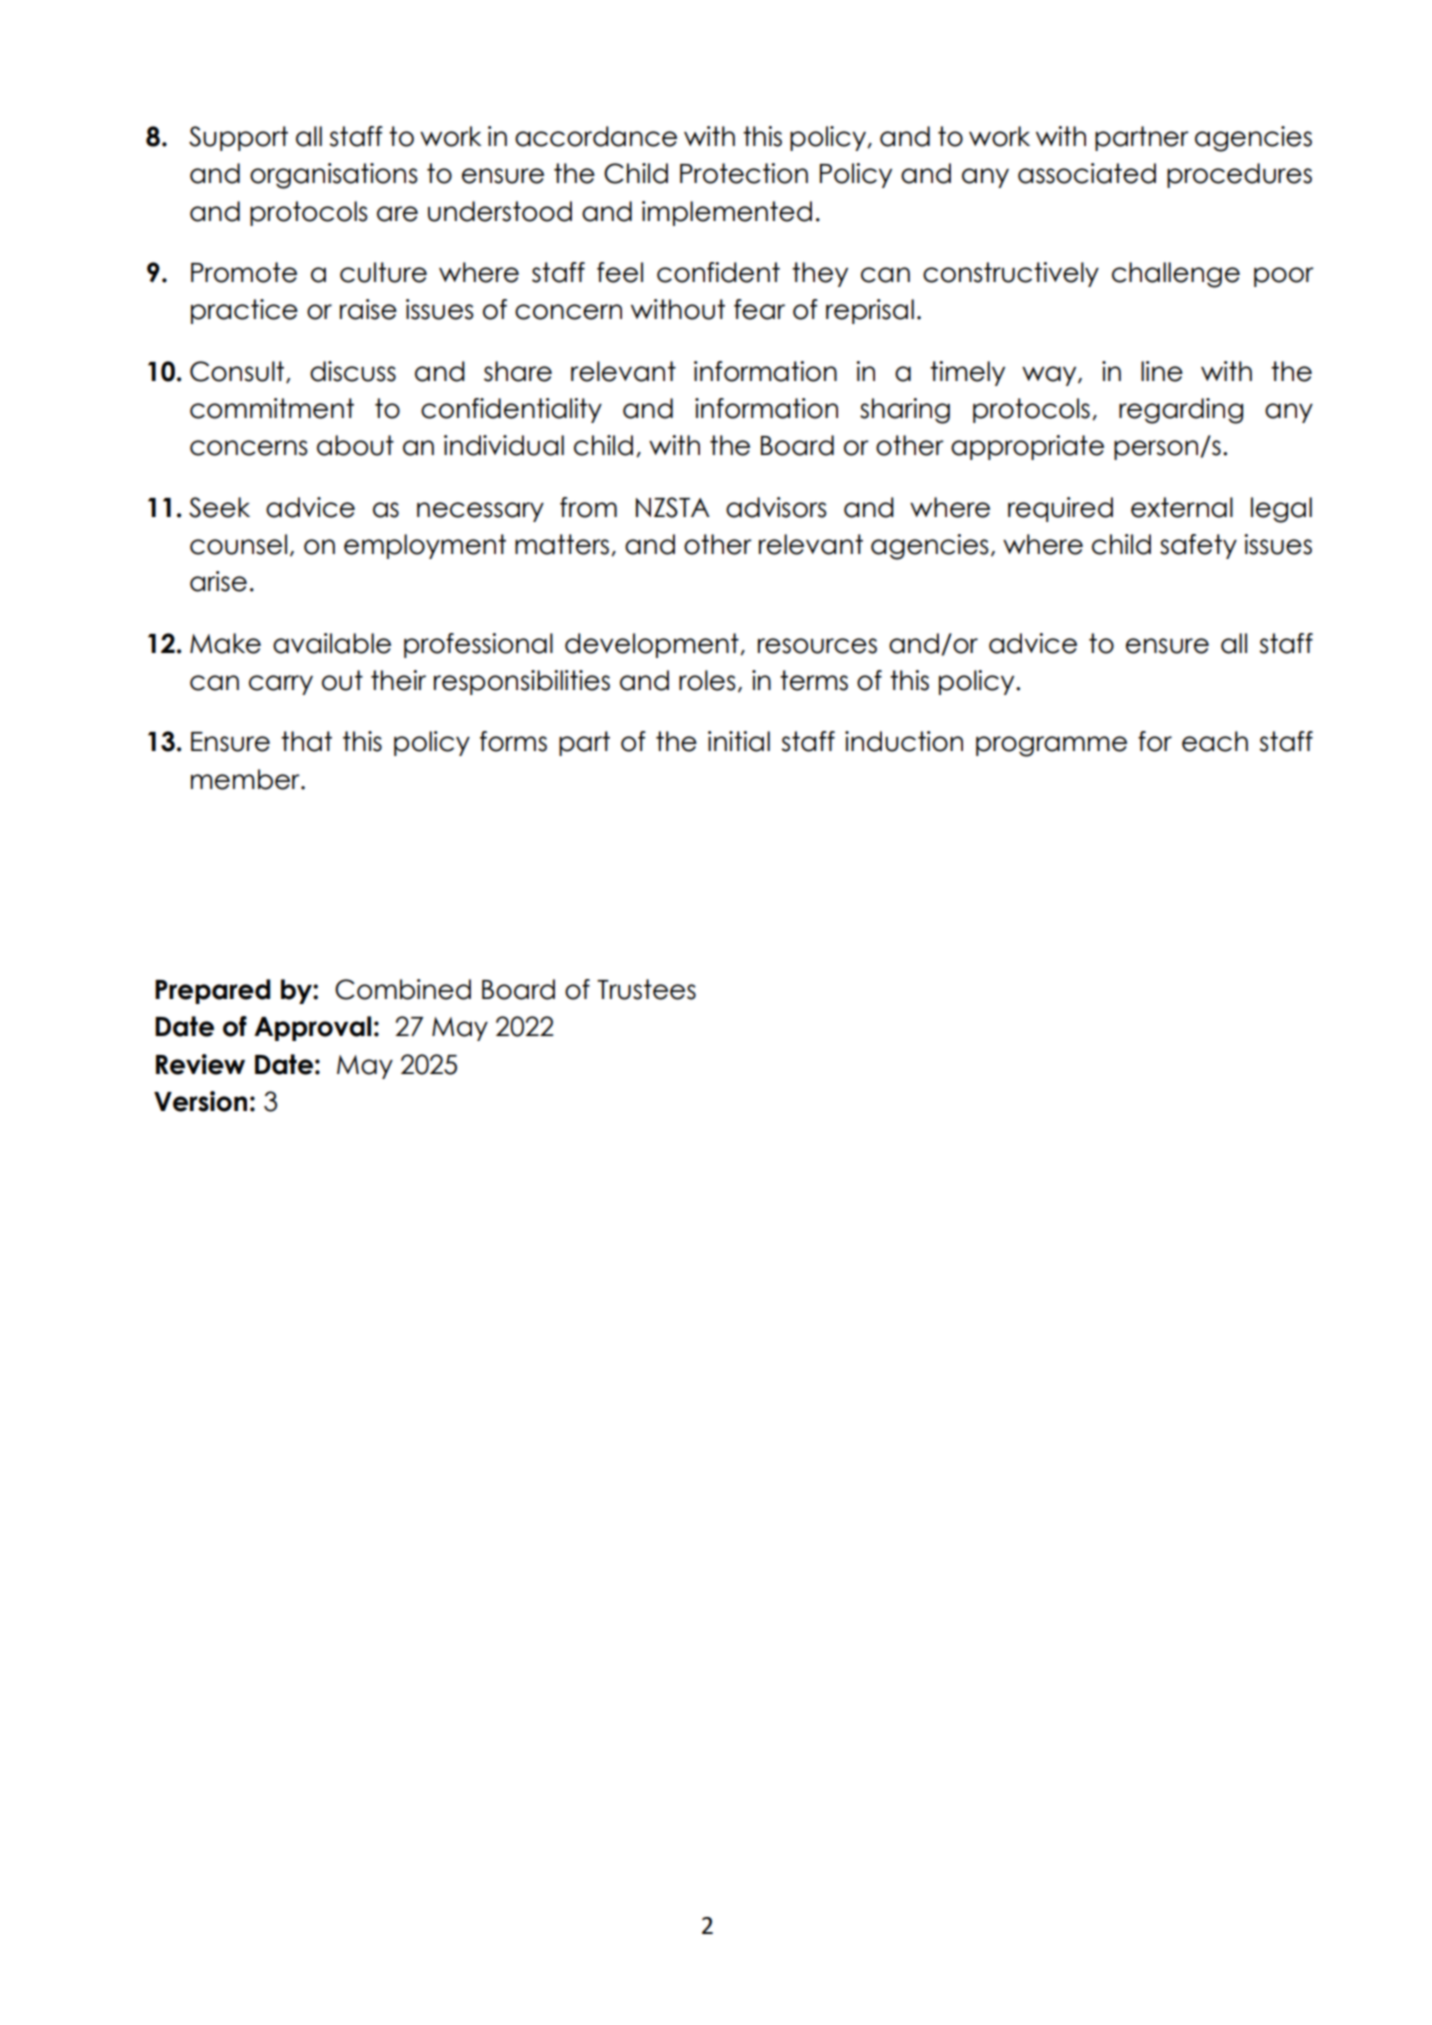  Describe the element at coordinates (817, 646) in the image. I see `resources` at that location.
